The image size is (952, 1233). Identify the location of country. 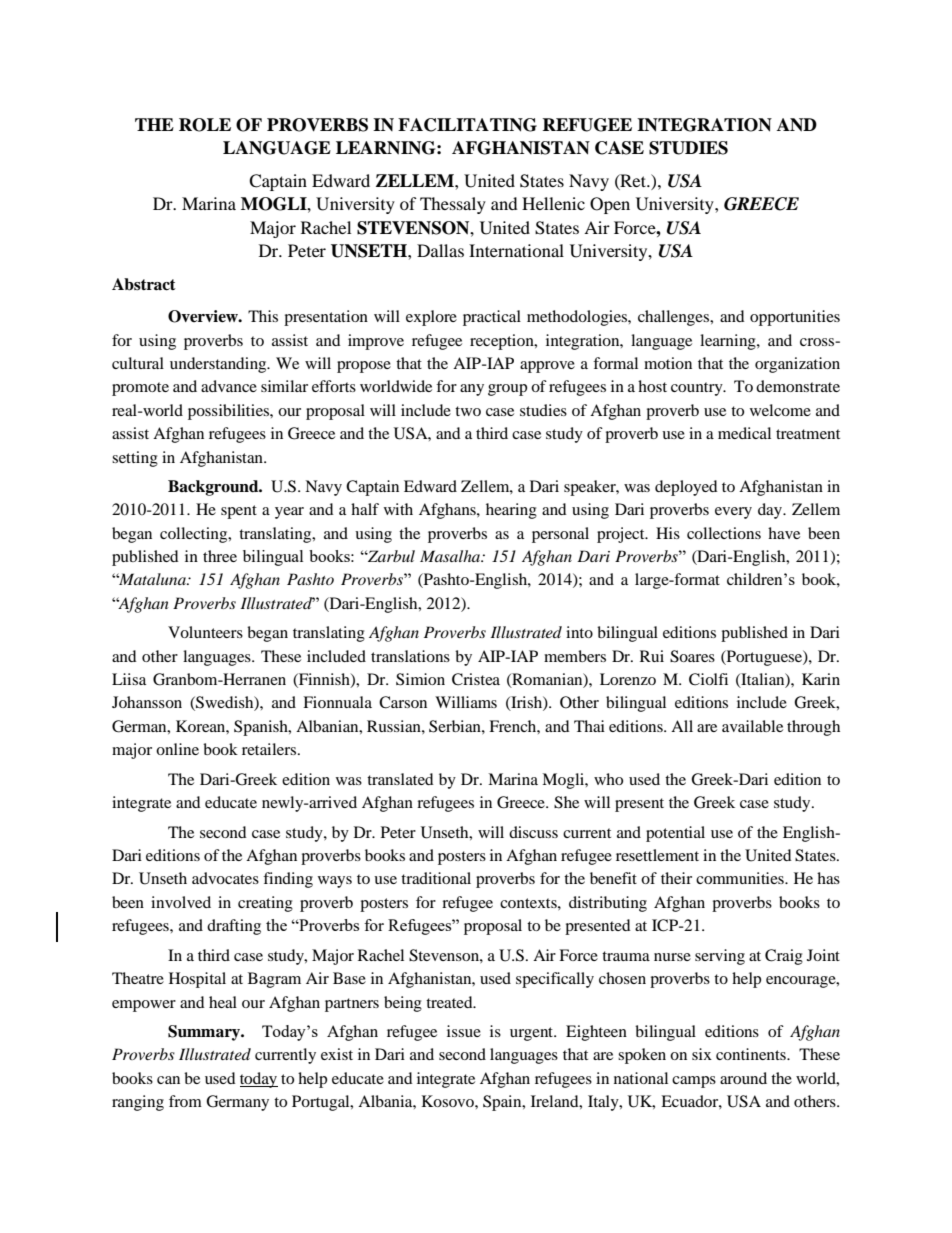
(698, 389).
